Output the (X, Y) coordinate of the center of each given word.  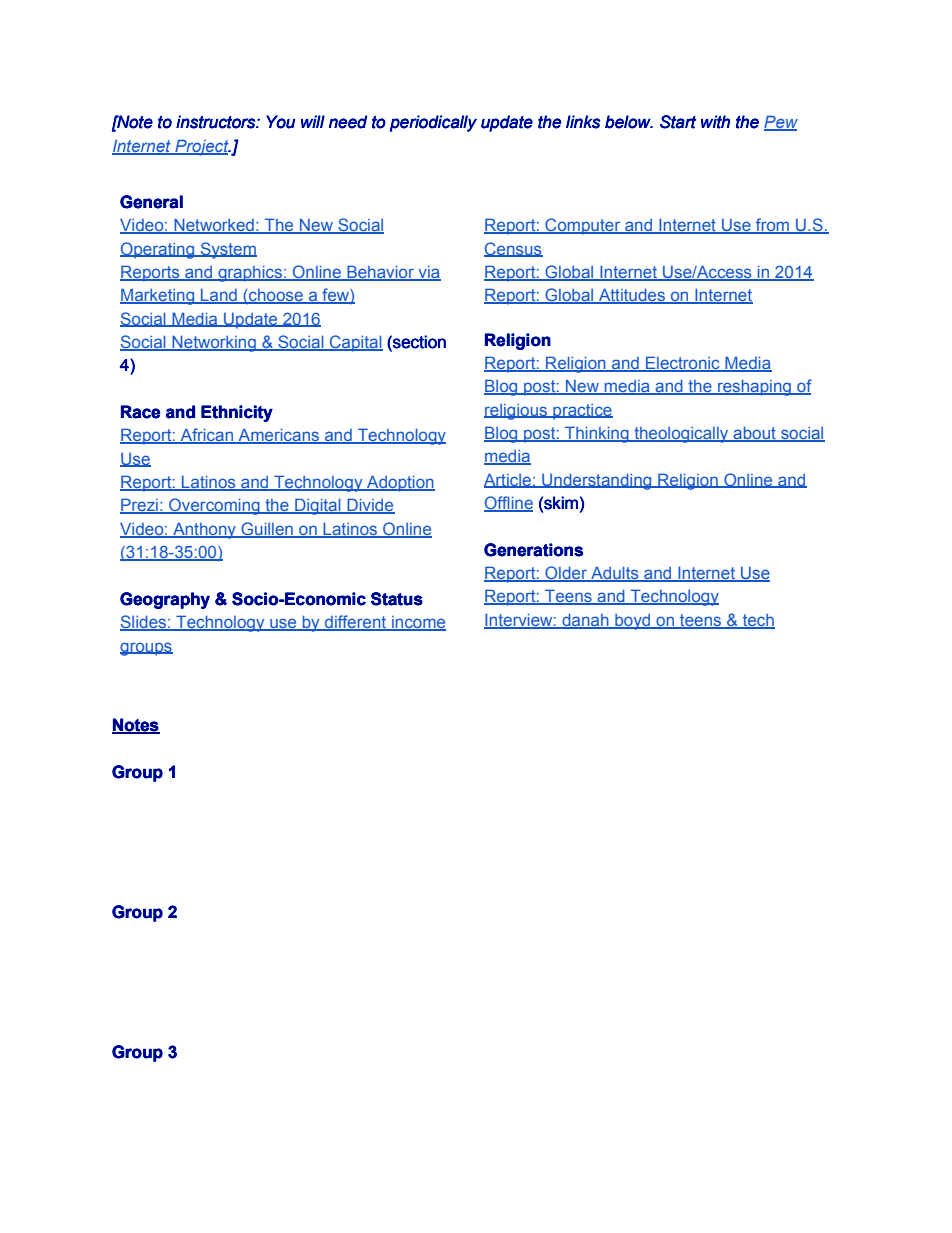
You (280, 122)
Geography (165, 600)
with (715, 122)
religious (517, 412)
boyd (633, 622)
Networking (214, 343)
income (418, 623)
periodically (433, 123)
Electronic (683, 364)
